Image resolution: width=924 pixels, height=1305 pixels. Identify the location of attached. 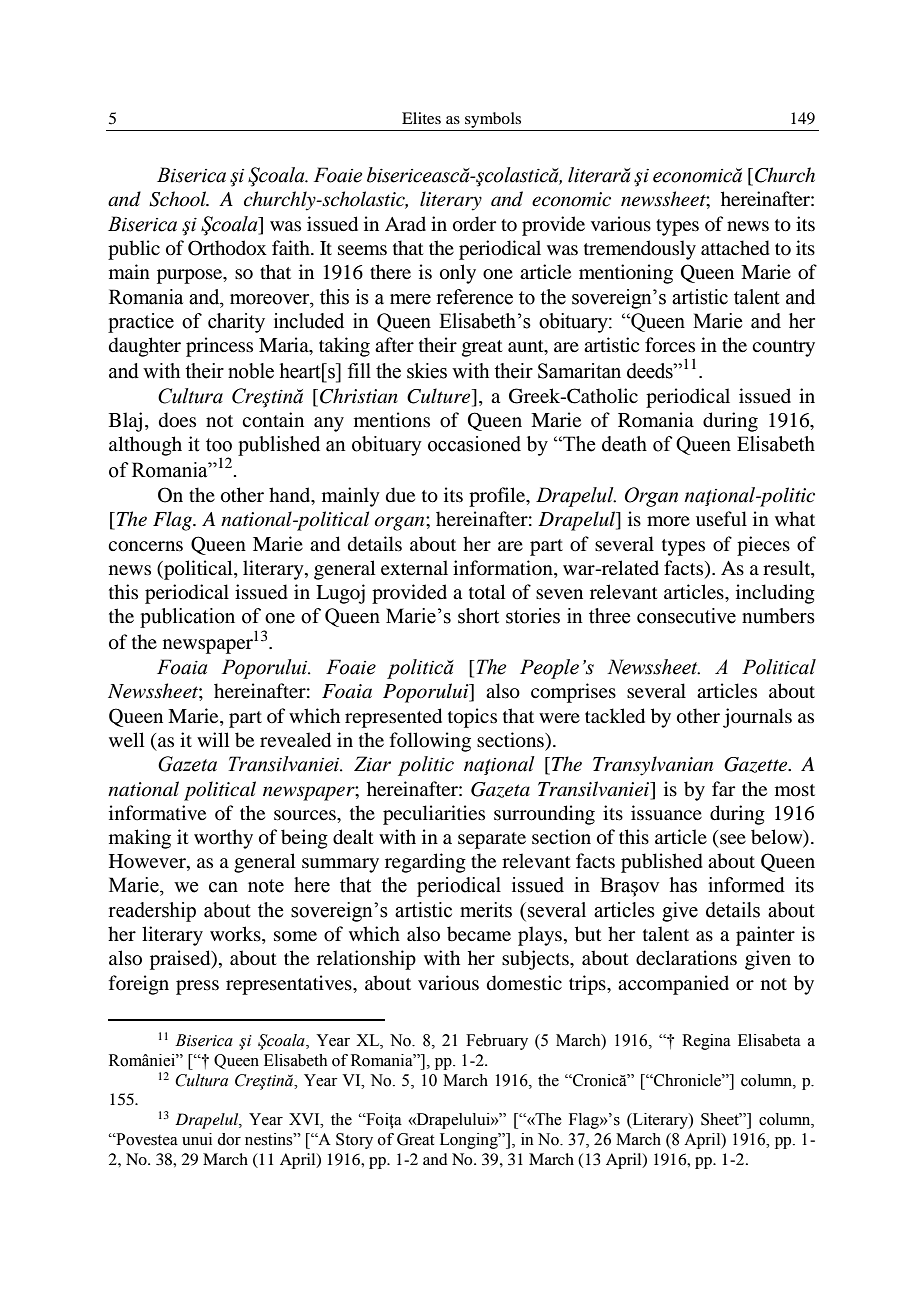
(735, 248).
